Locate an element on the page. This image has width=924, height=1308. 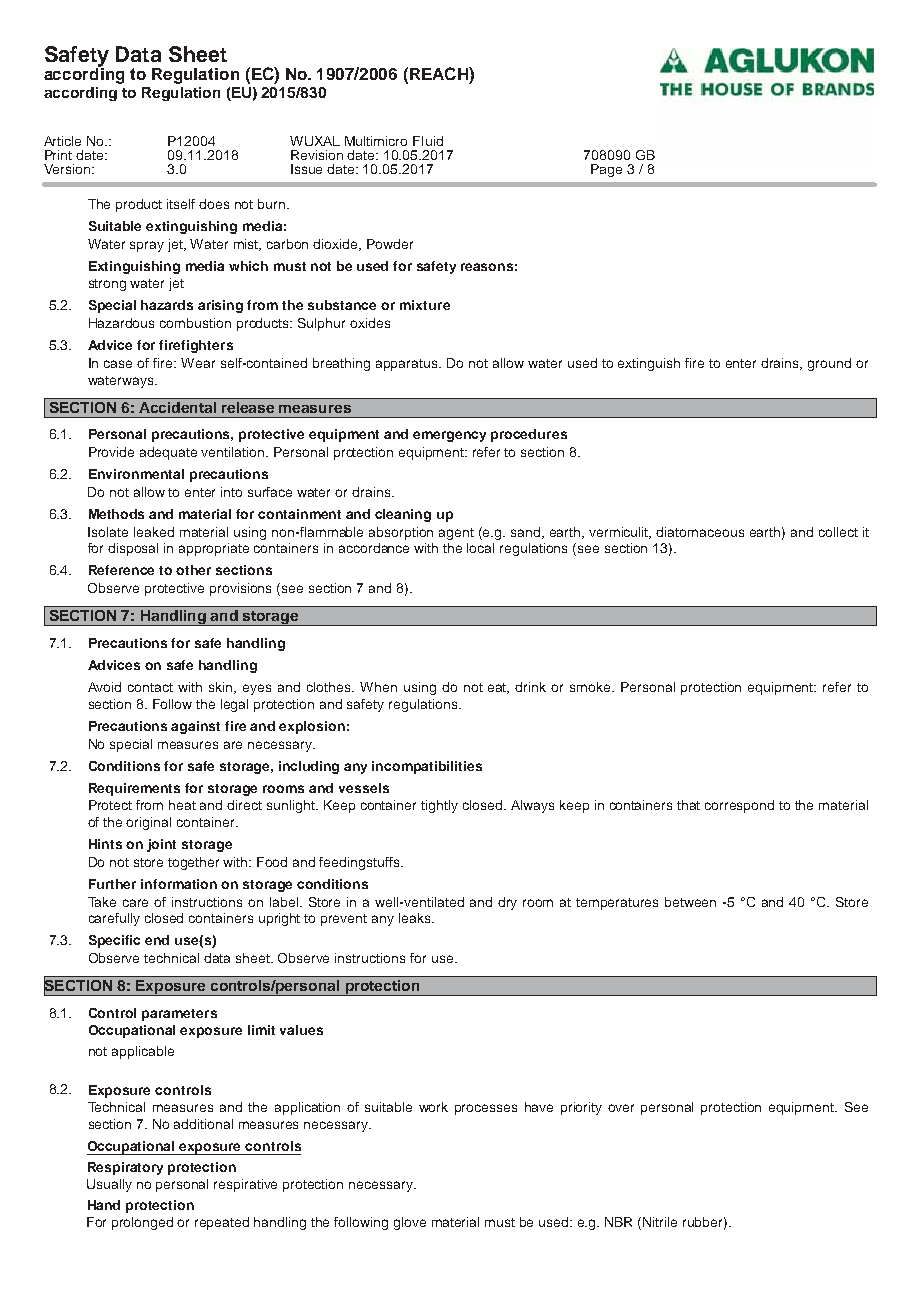
REACH is located at coordinates (440, 73).
